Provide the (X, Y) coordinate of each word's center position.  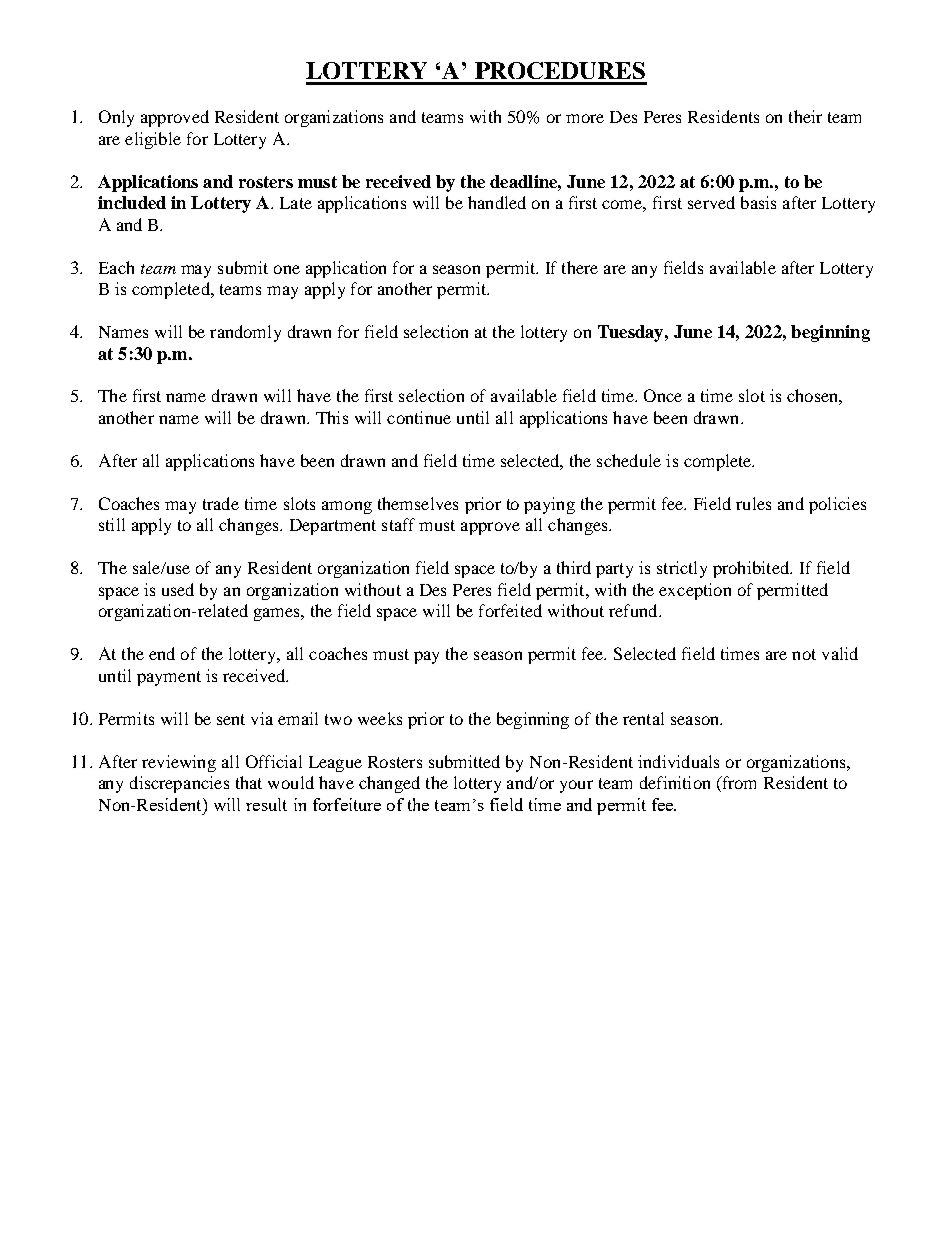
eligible (153, 140)
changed (389, 784)
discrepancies (179, 784)
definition (675, 782)
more (585, 118)
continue (419, 417)
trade (221, 503)
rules (753, 503)
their (805, 116)
